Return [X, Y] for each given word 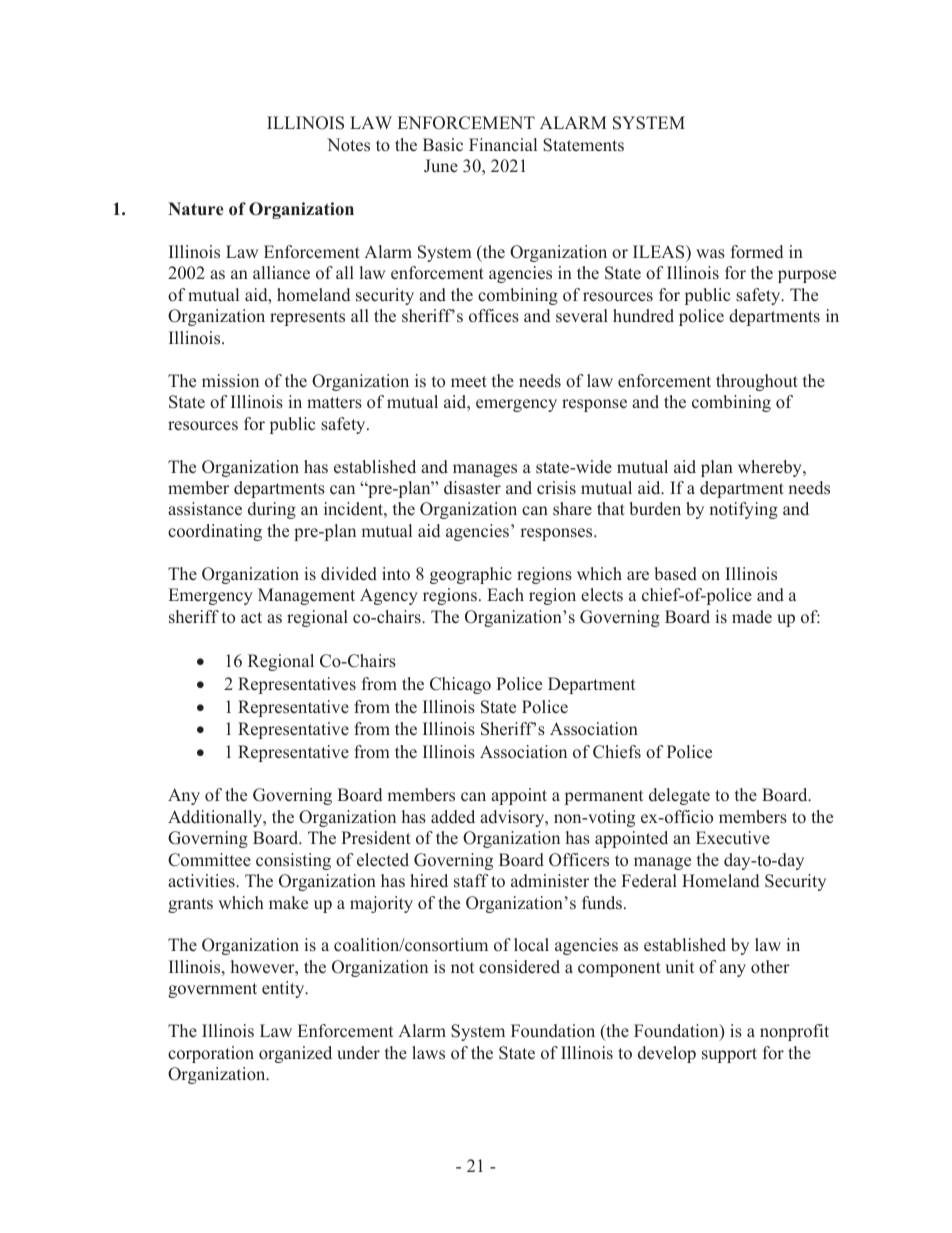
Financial [503, 144]
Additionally [216, 818]
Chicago [460, 685]
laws [428, 1053]
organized [295, 1054]
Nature [196, 209]
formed [757, 252]
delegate [679, 796]
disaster [472, 488]
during [272, 510]
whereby [771, 468]
